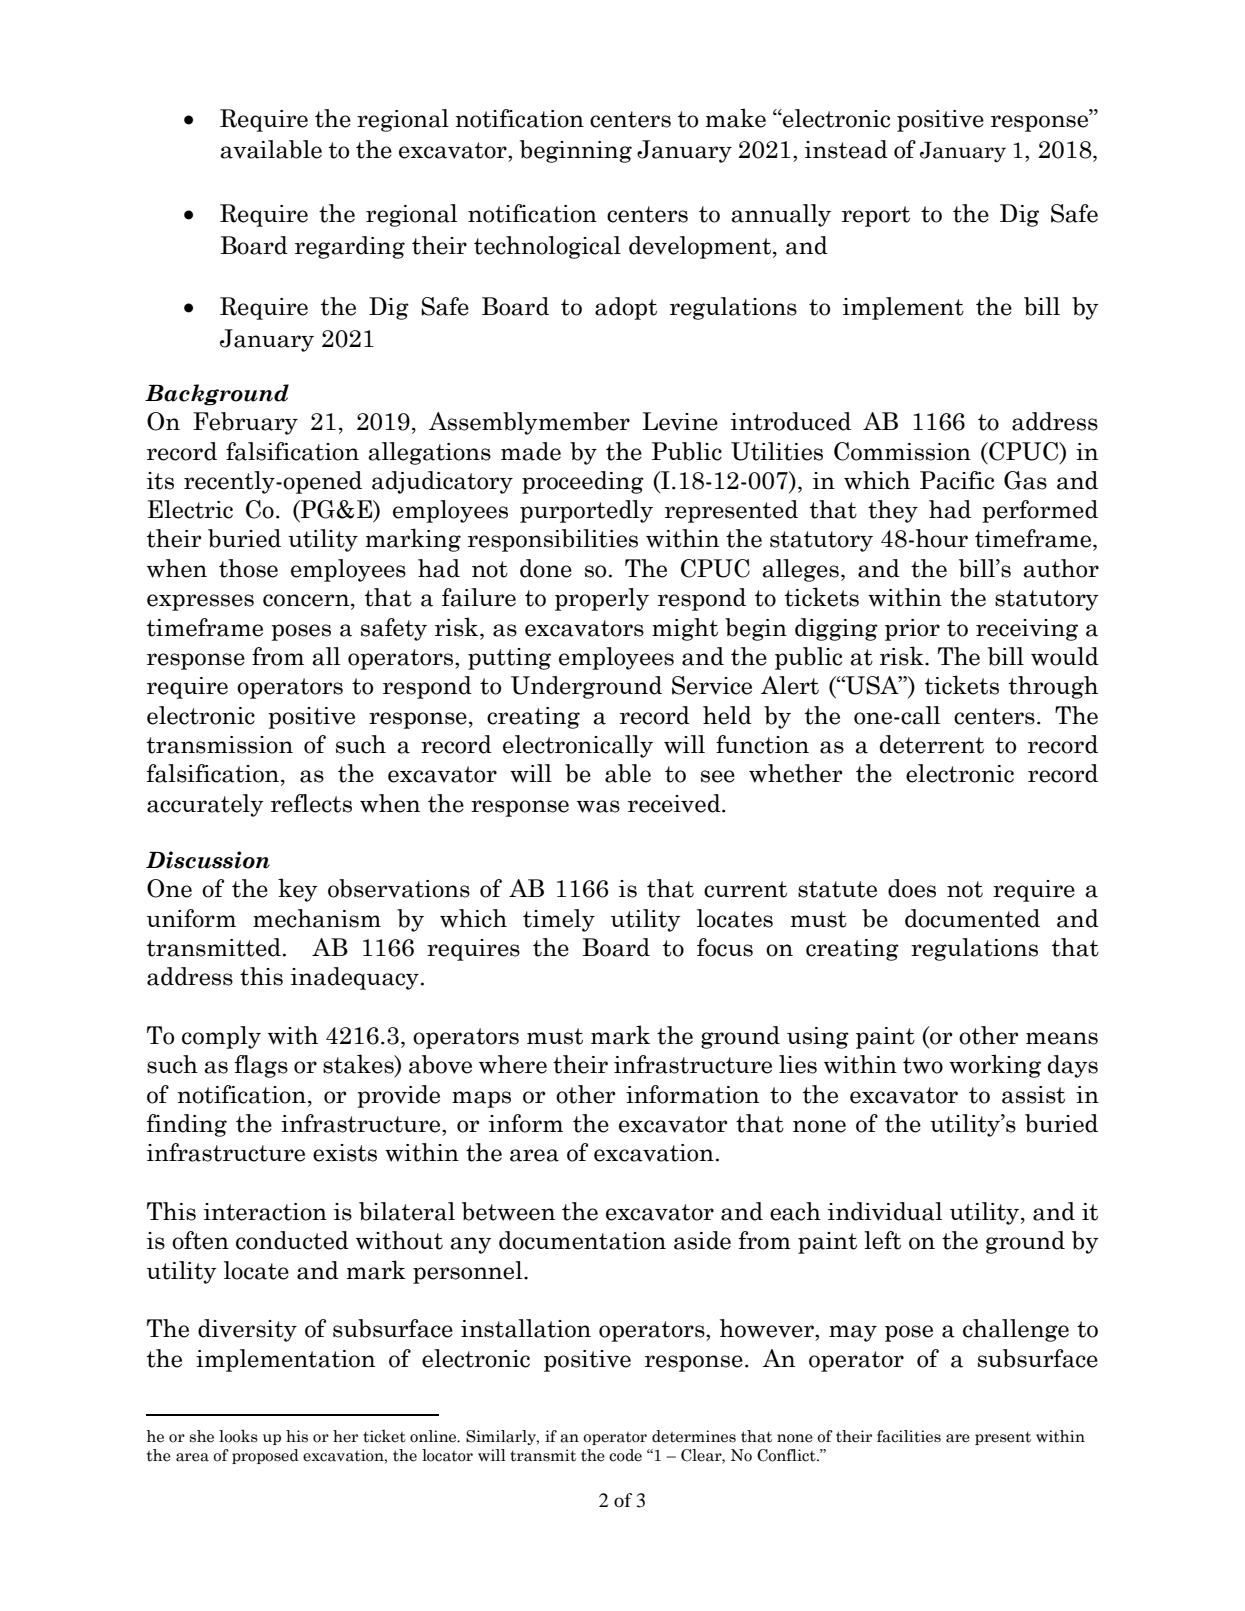  I want to click on regarding, so click(350, 247).
